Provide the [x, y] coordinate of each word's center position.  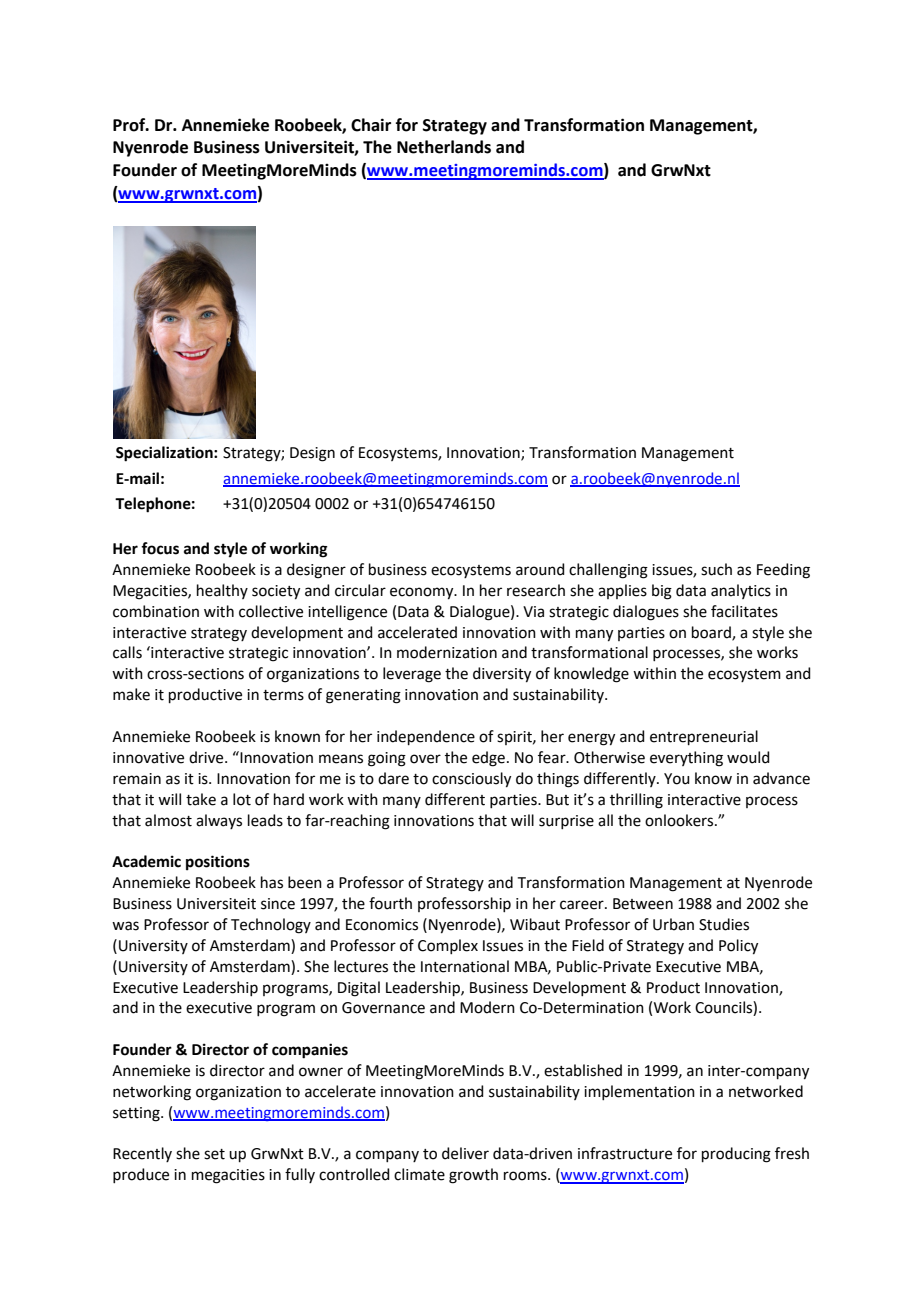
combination [156, 611]
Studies [724, 924]
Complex [448, 946]
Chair [371, 125]
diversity [502, 675]
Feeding [783, 571]
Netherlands [444, 147]
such [716, 569]
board [712, 633]
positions [218, 863]
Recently [142, 1154]
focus [160, 548]
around [540, 569]
